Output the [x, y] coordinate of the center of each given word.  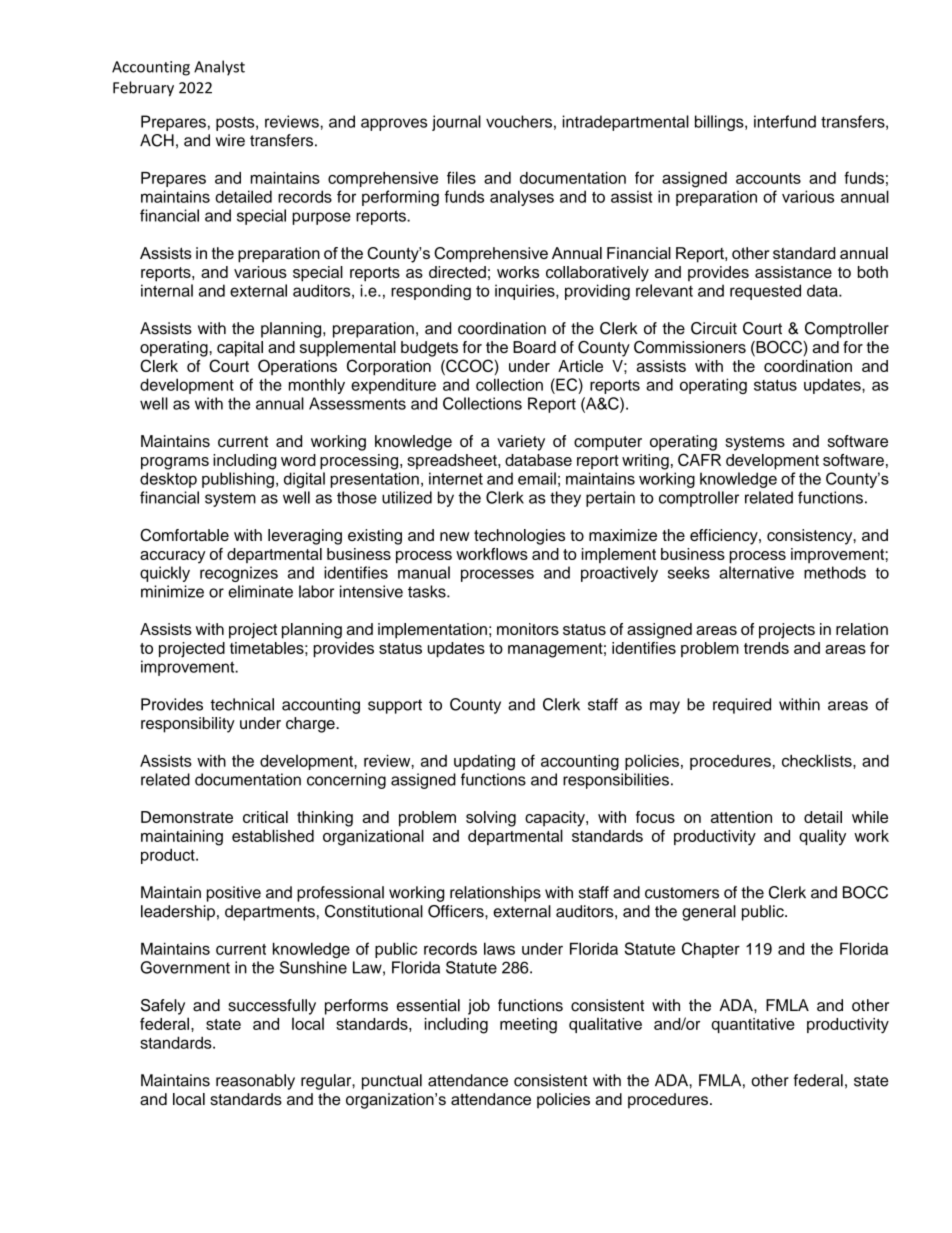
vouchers [519, 121]
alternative [756, 572]
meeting [528, 1026]
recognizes [239, 574]
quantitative [753, 1025]
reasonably [255, 1082]
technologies [519, 537]
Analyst [219, 68]
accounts [768, 178]
